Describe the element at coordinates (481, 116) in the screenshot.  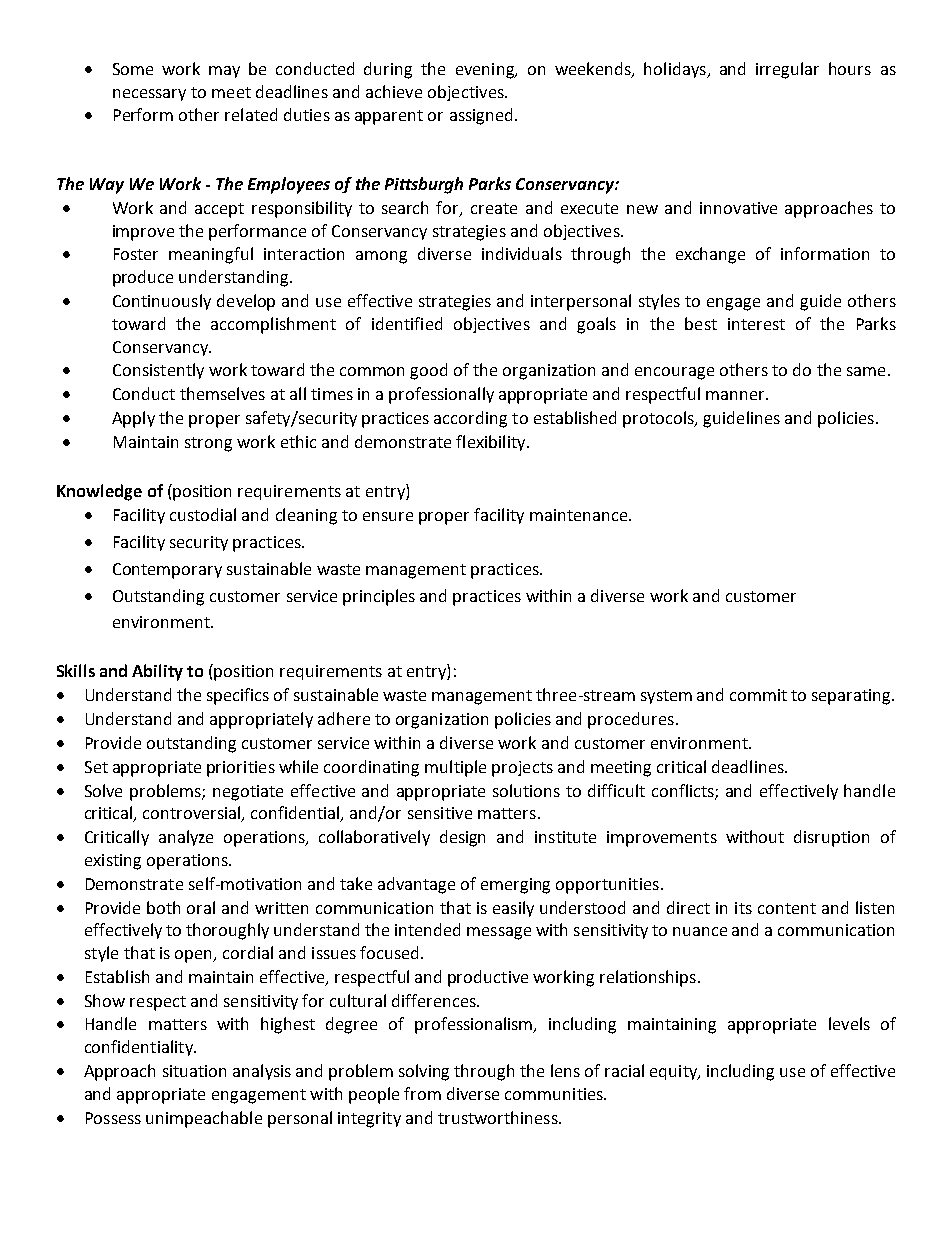
I see `assigned` at that location.
